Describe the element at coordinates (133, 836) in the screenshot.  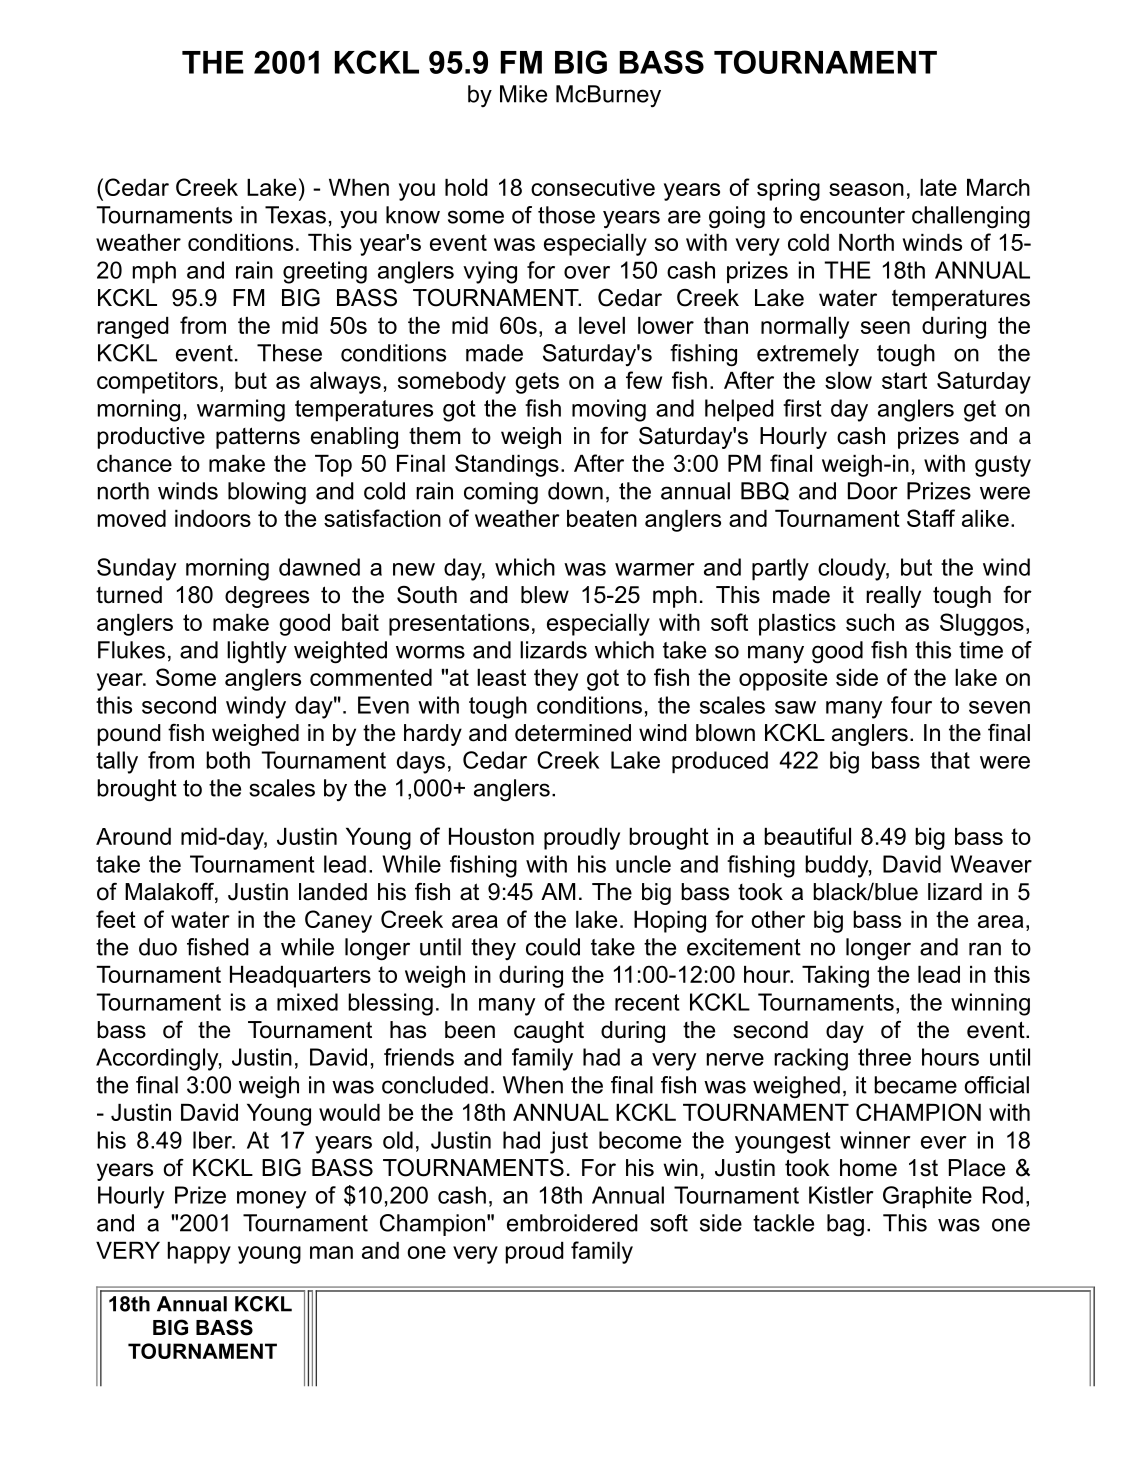
I see `Around` at that location.
